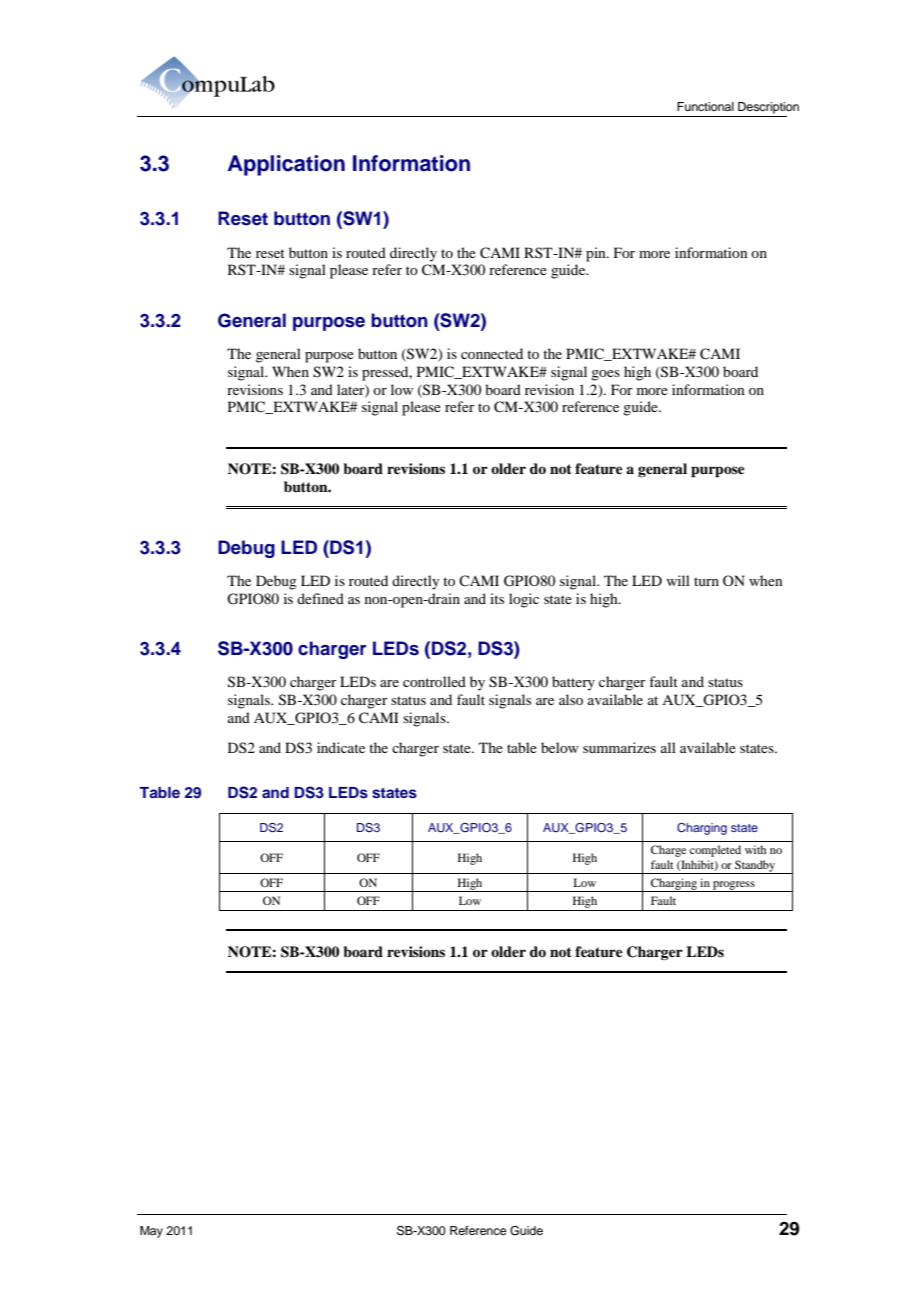  I want to click on will, so click(678, 580).
